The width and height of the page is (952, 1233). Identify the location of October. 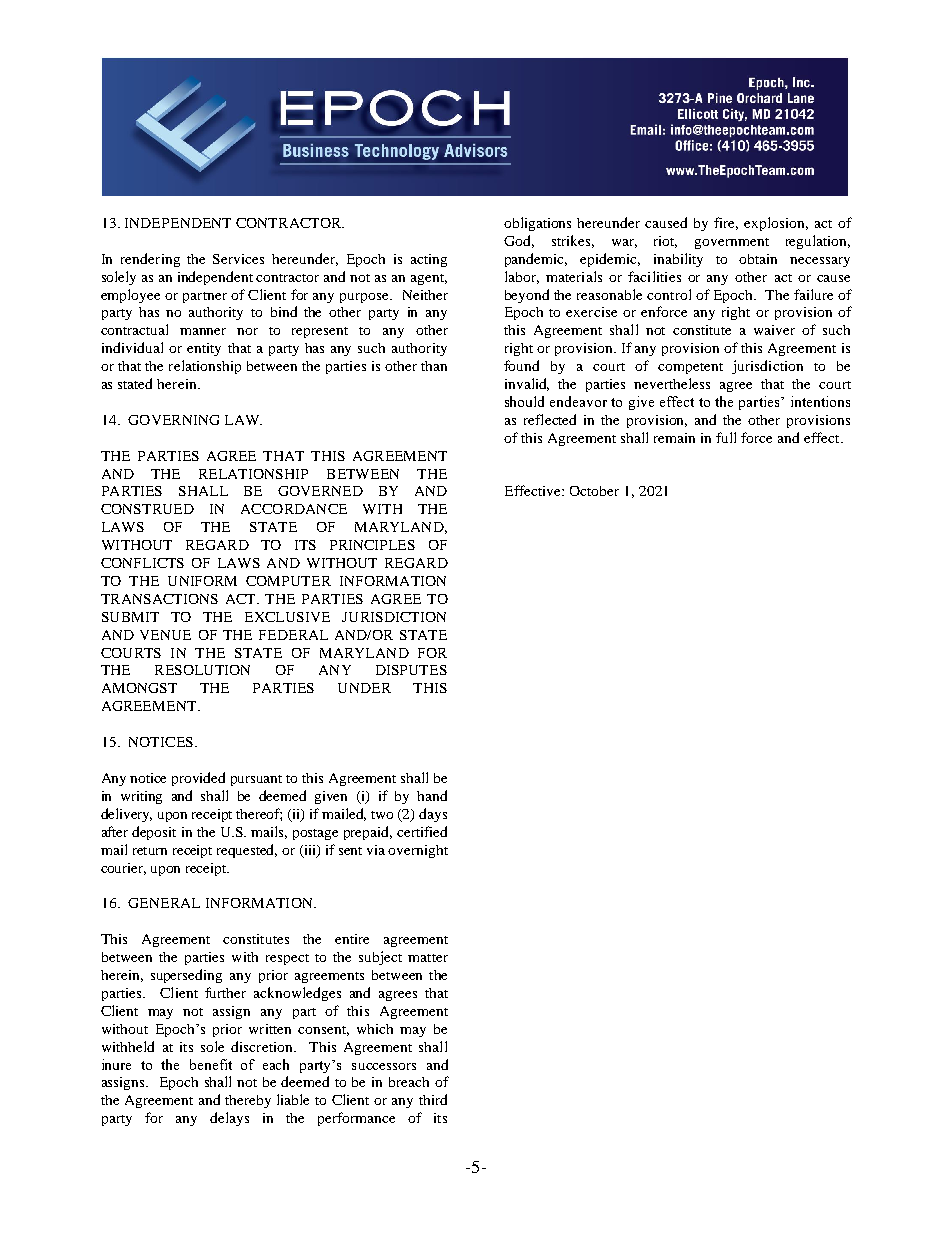
(594, 491).
